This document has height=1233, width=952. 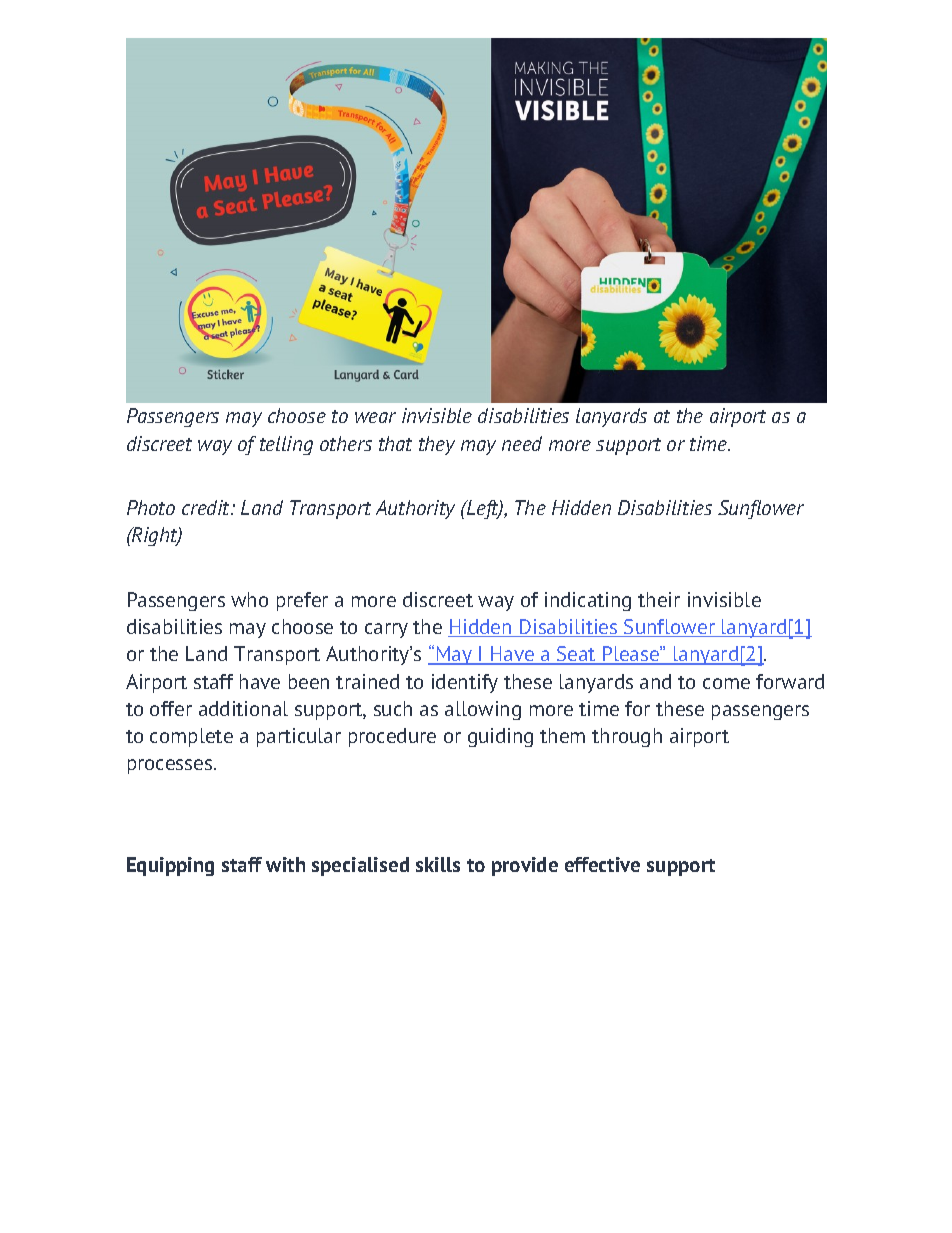 What do you see at coordinates (285, 864) in the document?
I see `with` at bounding box center [285, 864].
